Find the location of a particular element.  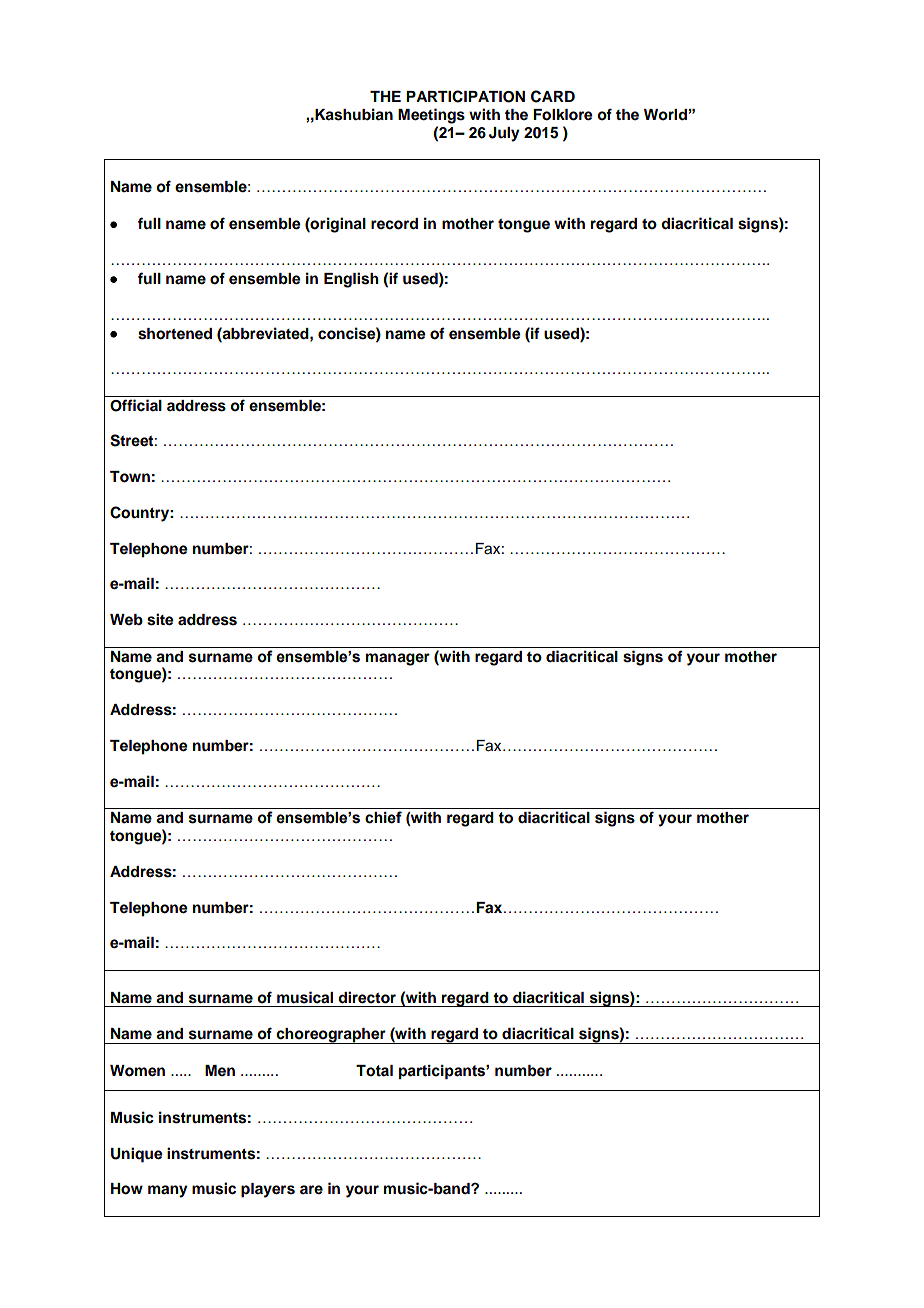

director is located at coordinates (367, 997).
